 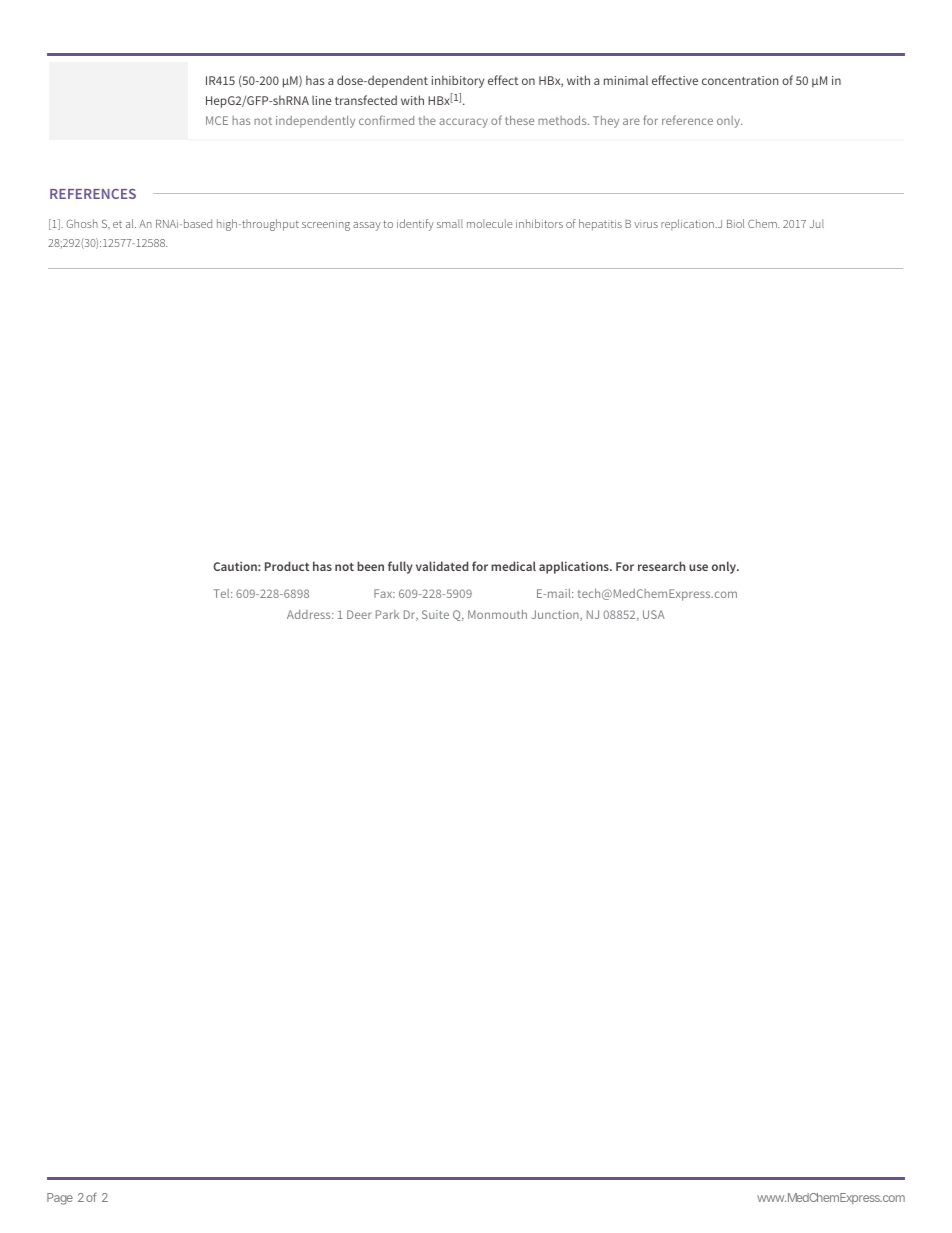 I want to click on Suite, so click(x=435, y=614).
